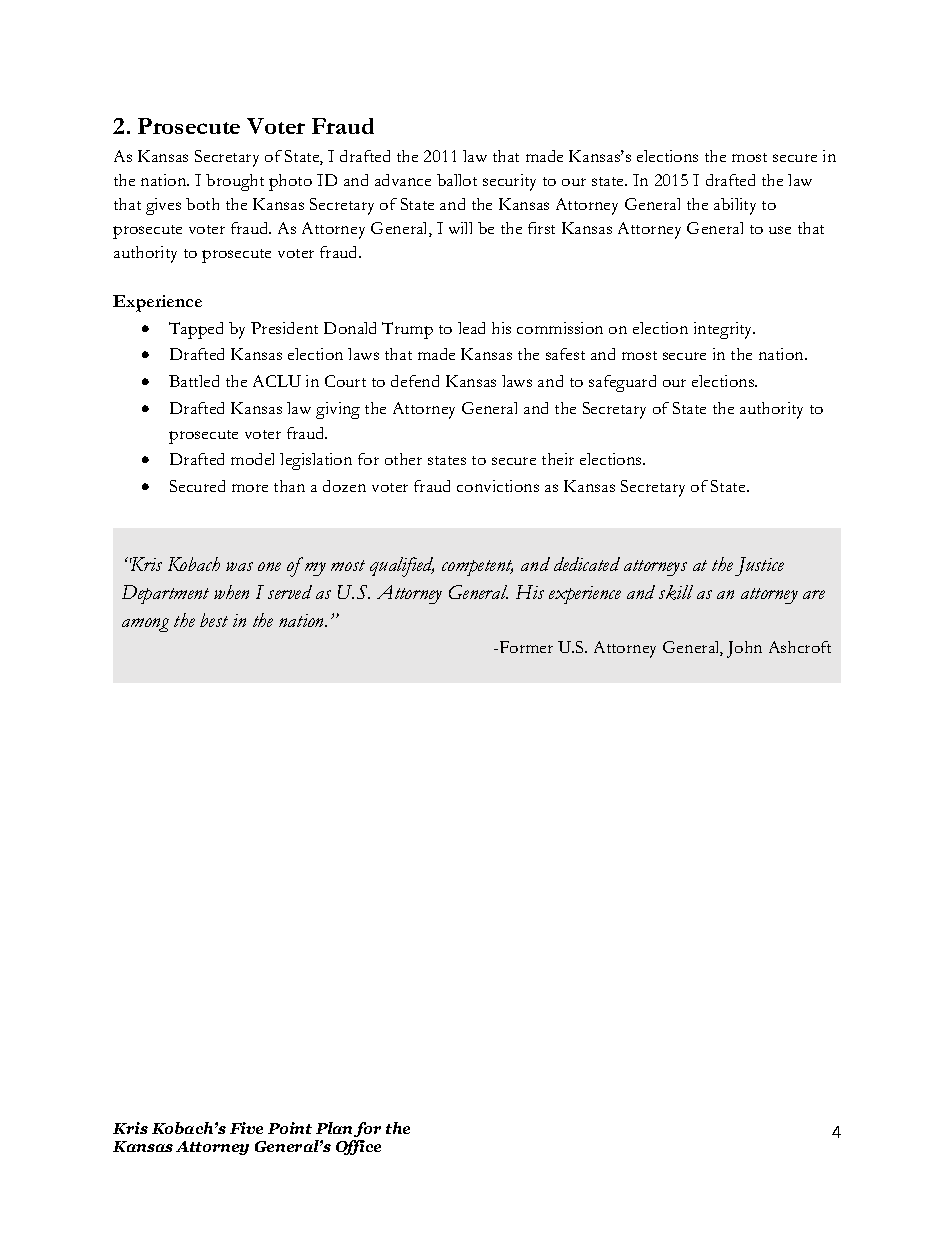 The width and height of the image is (952, 1233). I want to click on Five, so click(246, 1128).
